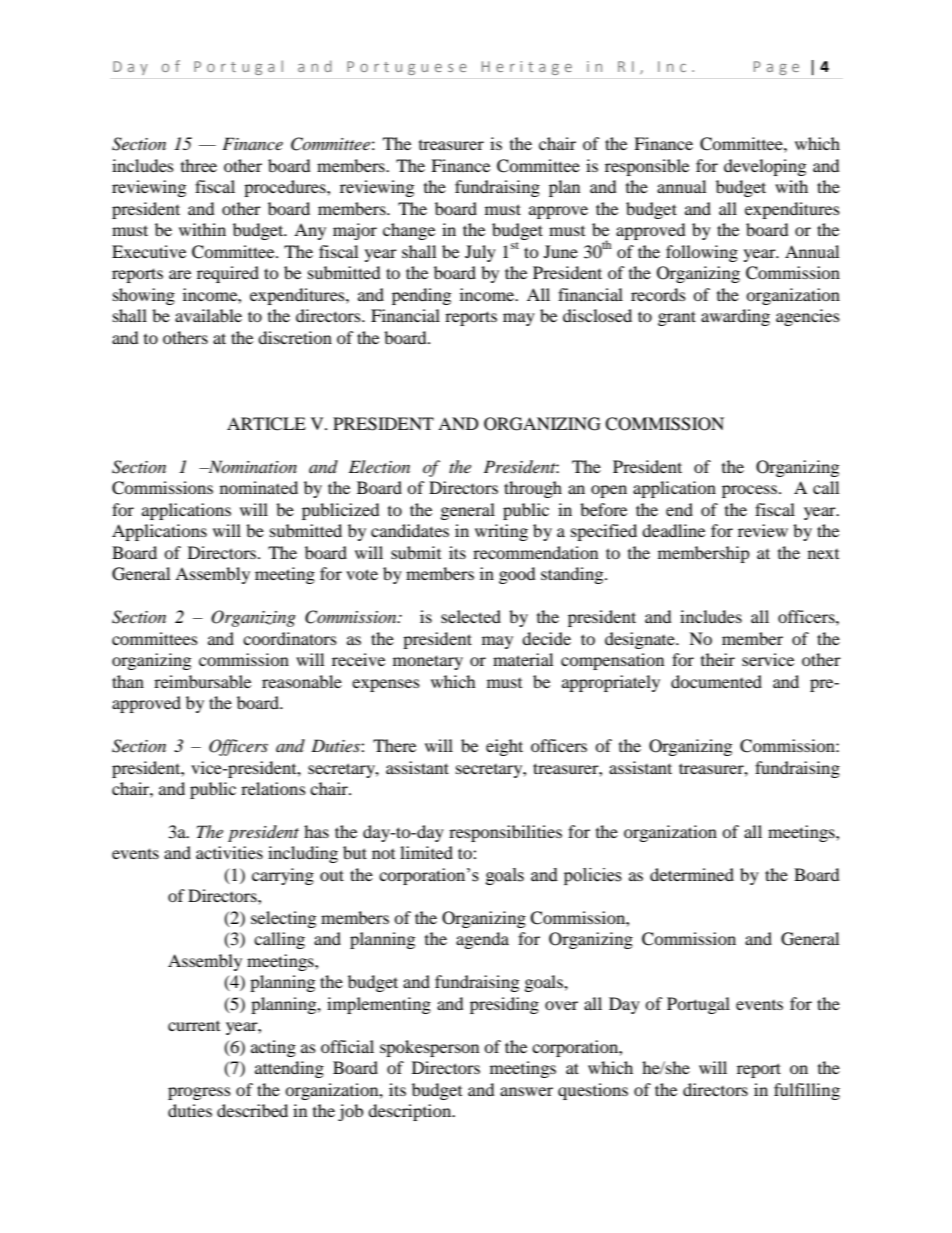 The image size is (952, 1233). Describe the element at coordinates (673, 530) in the page. I see `deadline` at that location.
